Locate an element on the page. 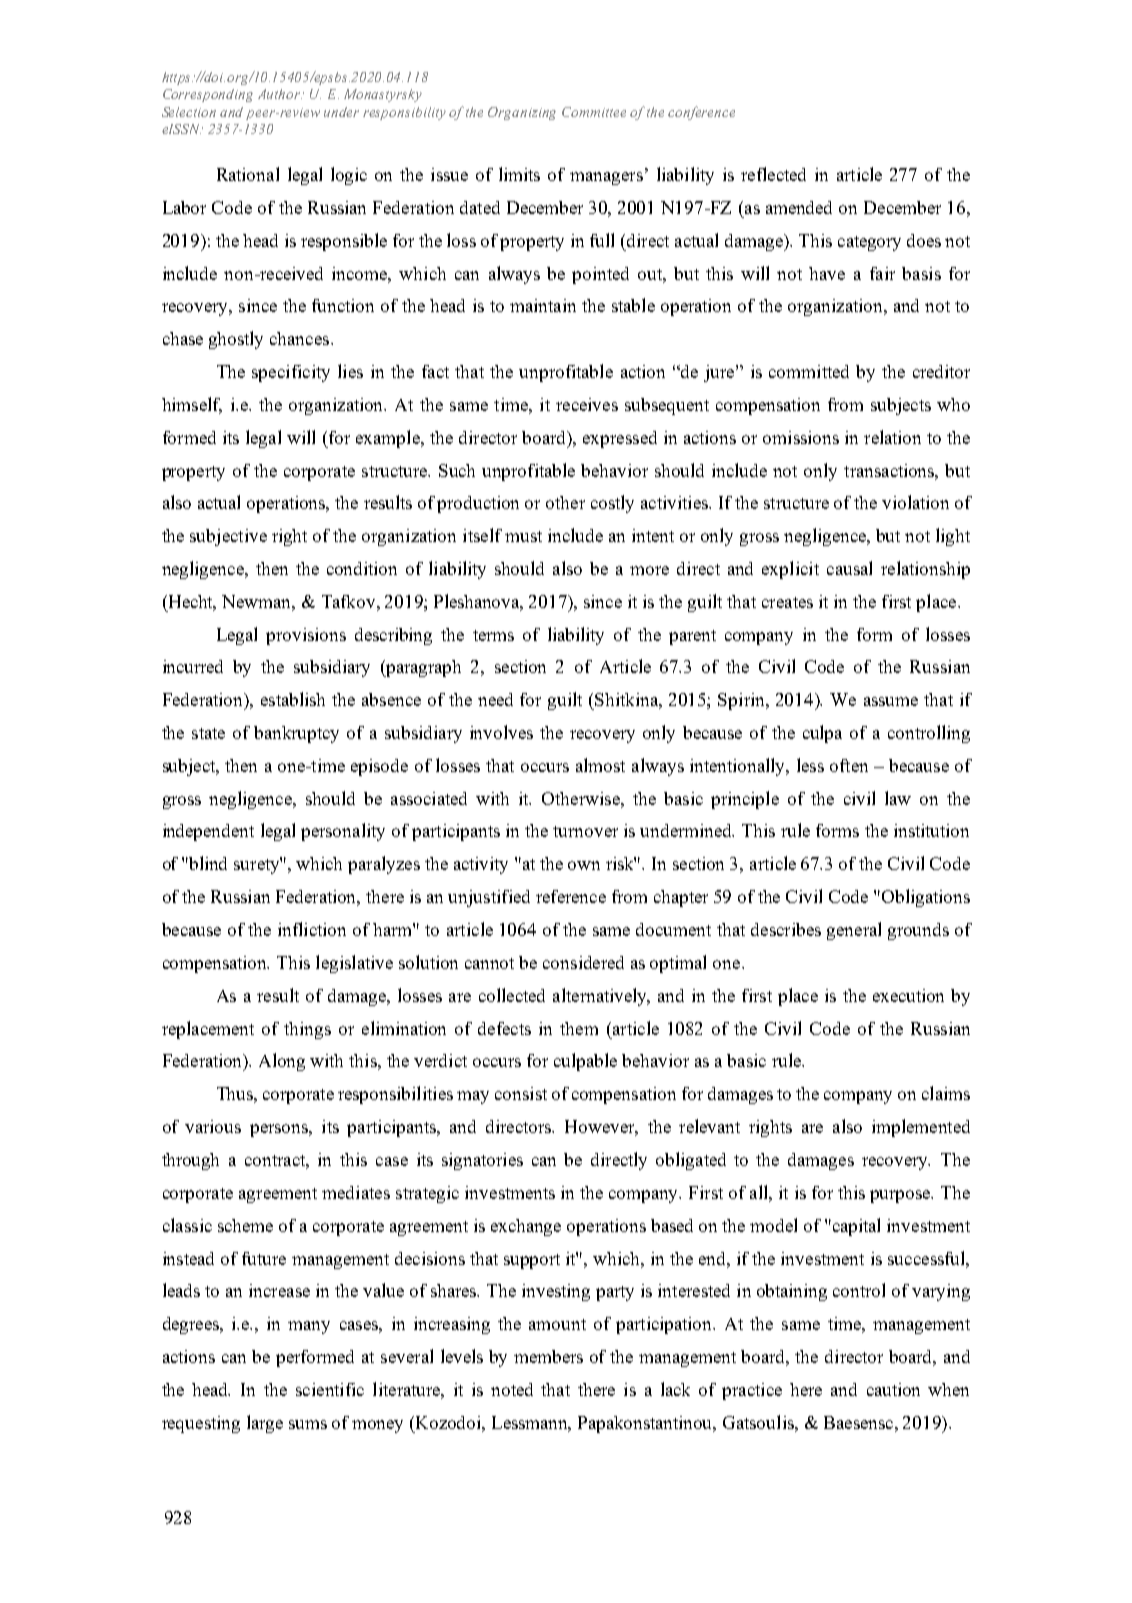 This page has height=1603, width=1132. omissions is located at coordinates (801, 437).
